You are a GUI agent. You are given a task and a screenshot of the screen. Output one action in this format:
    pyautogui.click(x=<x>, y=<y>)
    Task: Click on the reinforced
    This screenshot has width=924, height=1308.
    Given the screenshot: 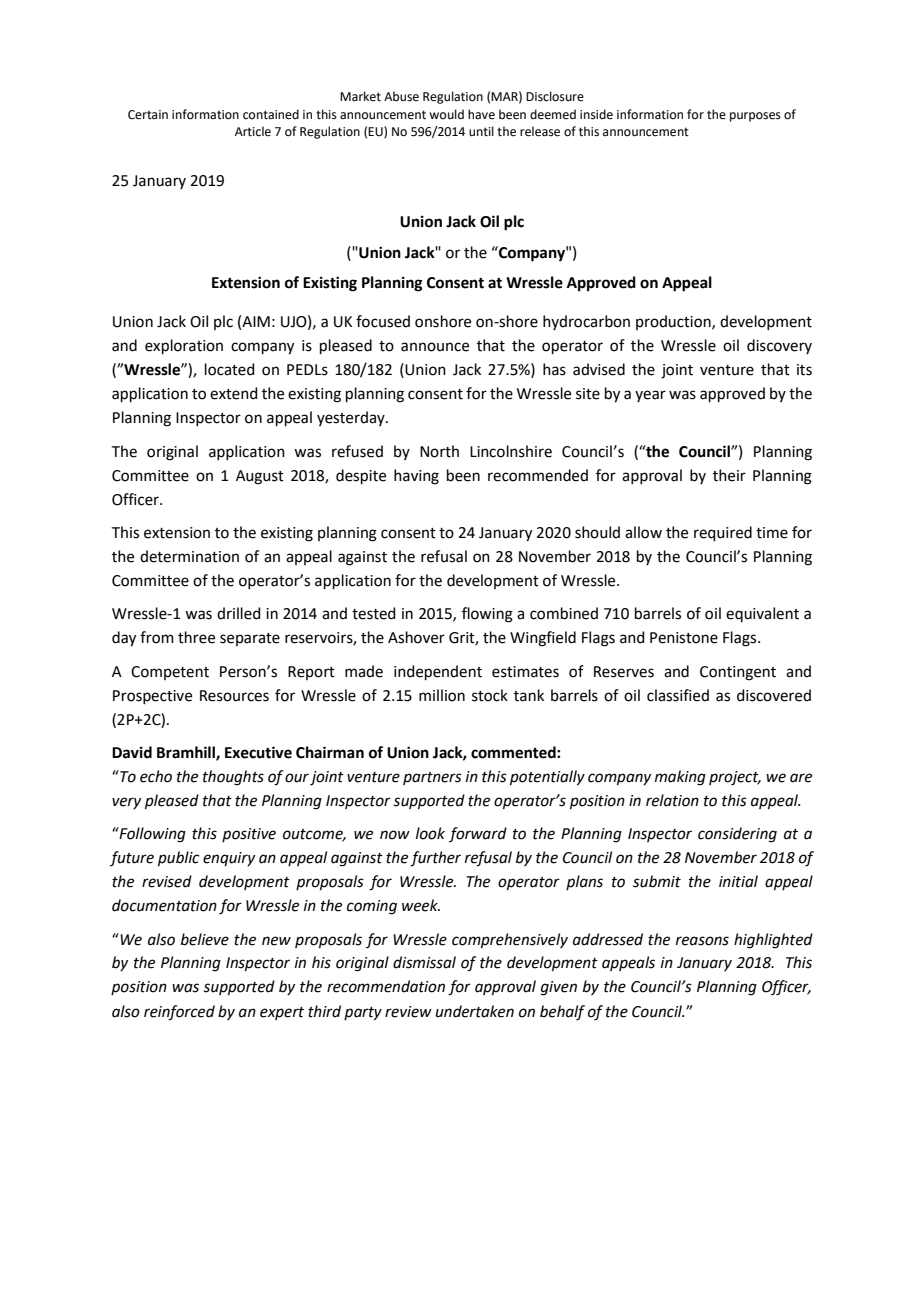 What is the action you would take?
    pyautogui.click(x=179, y=1013)
